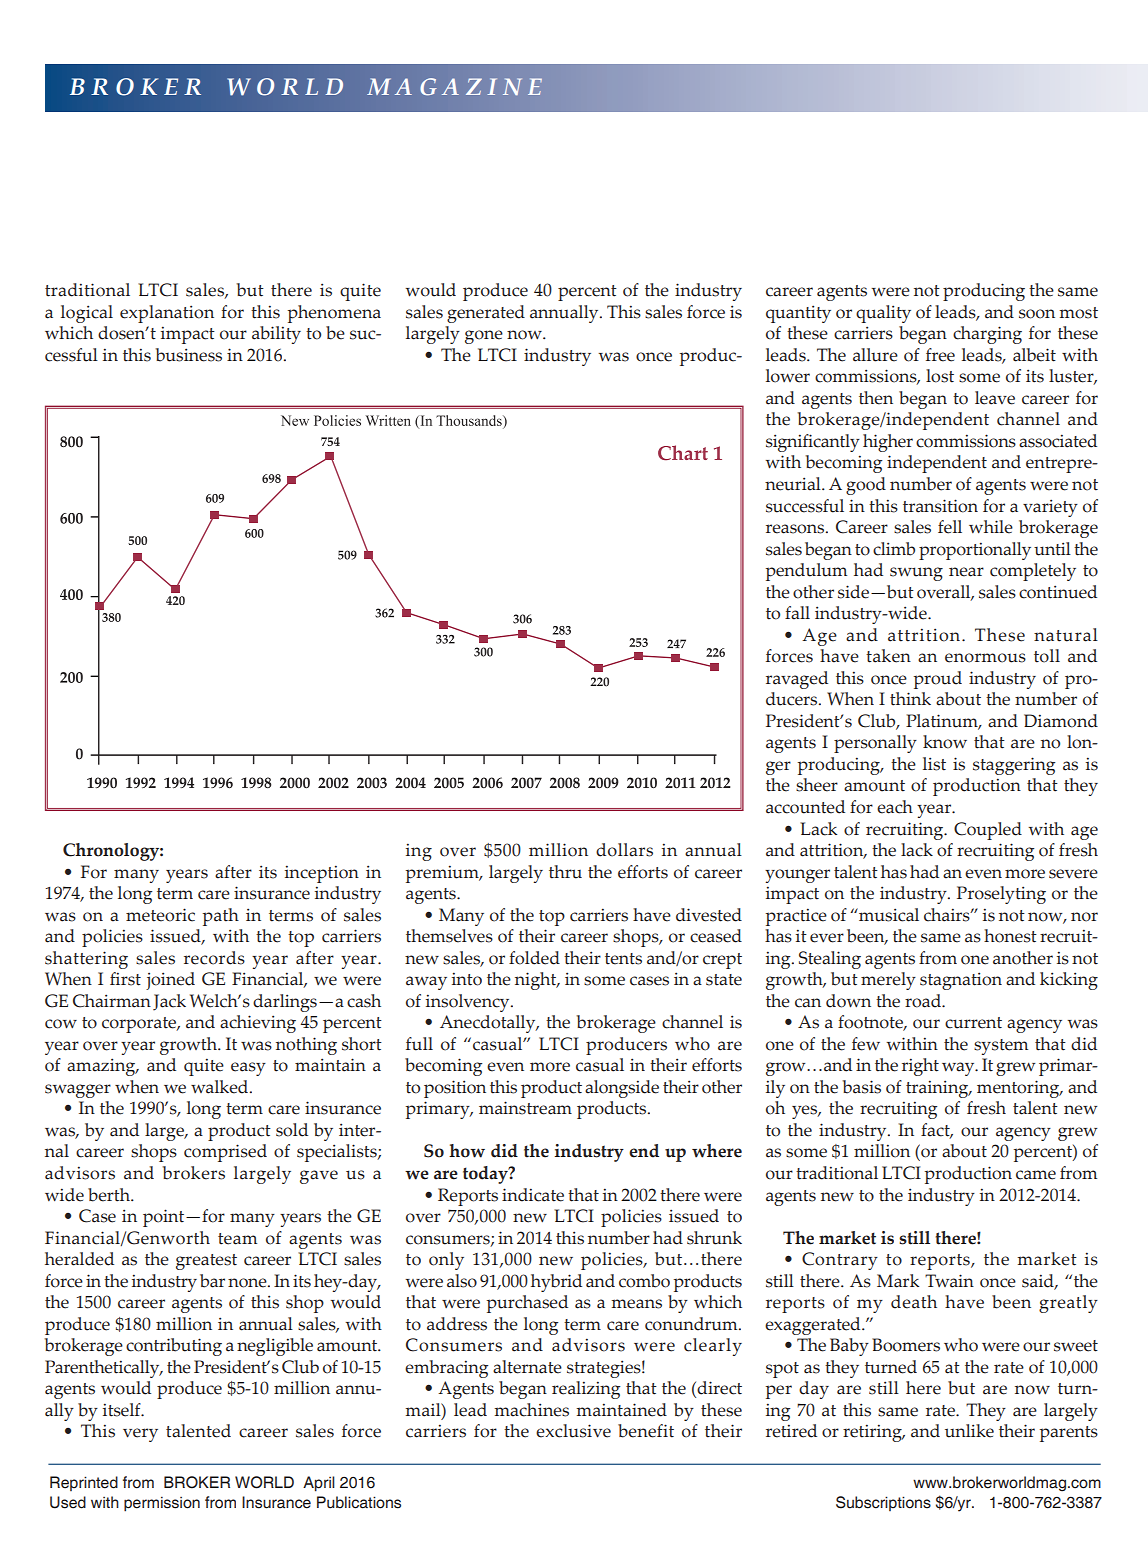 The width and height of the screenshot is (1148, 1561). Describe the element at coordinates (160, 915) in the screenshot. I see `meteoric` at that location.
